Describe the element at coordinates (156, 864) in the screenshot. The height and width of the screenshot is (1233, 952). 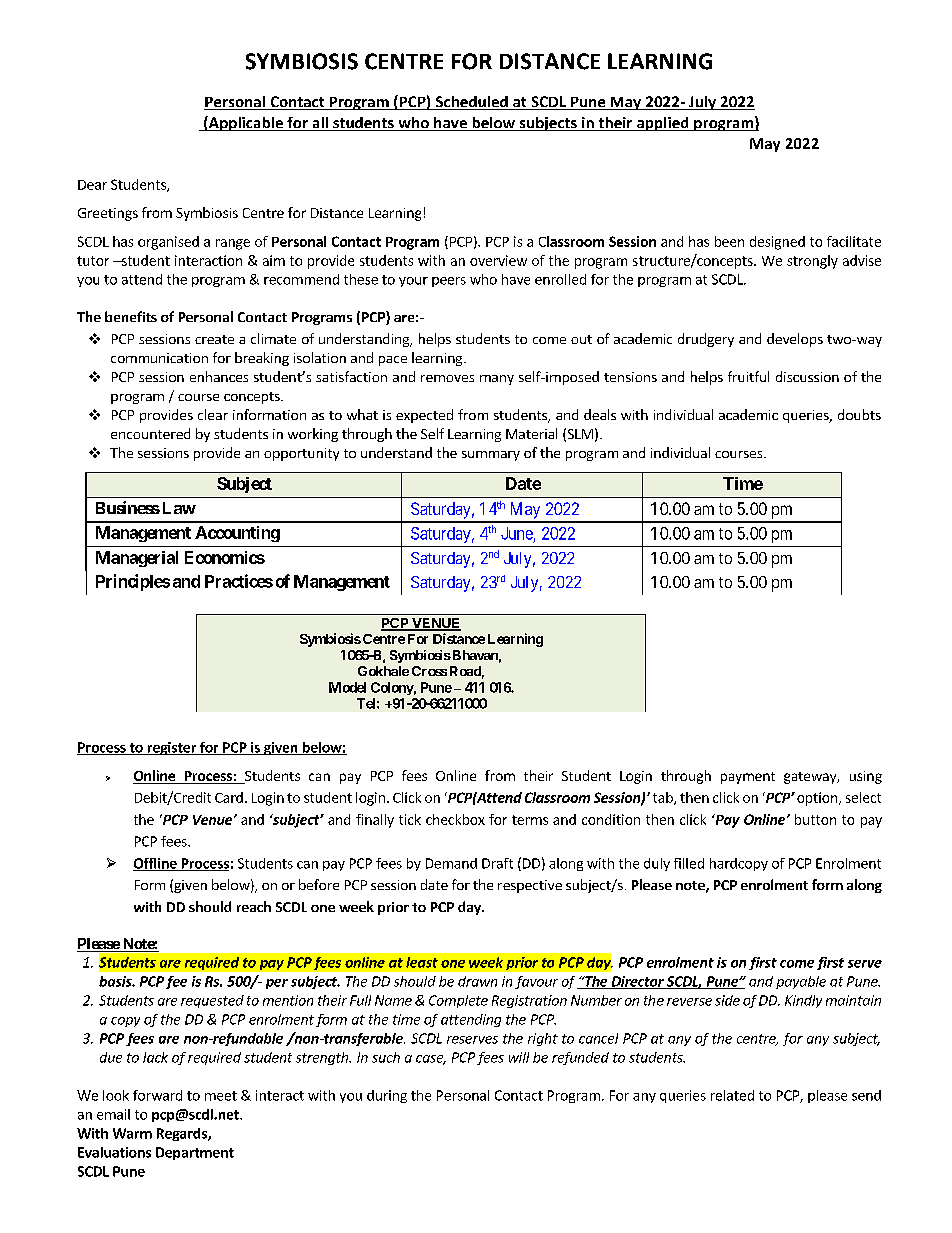
I see `Offline` at that location.
